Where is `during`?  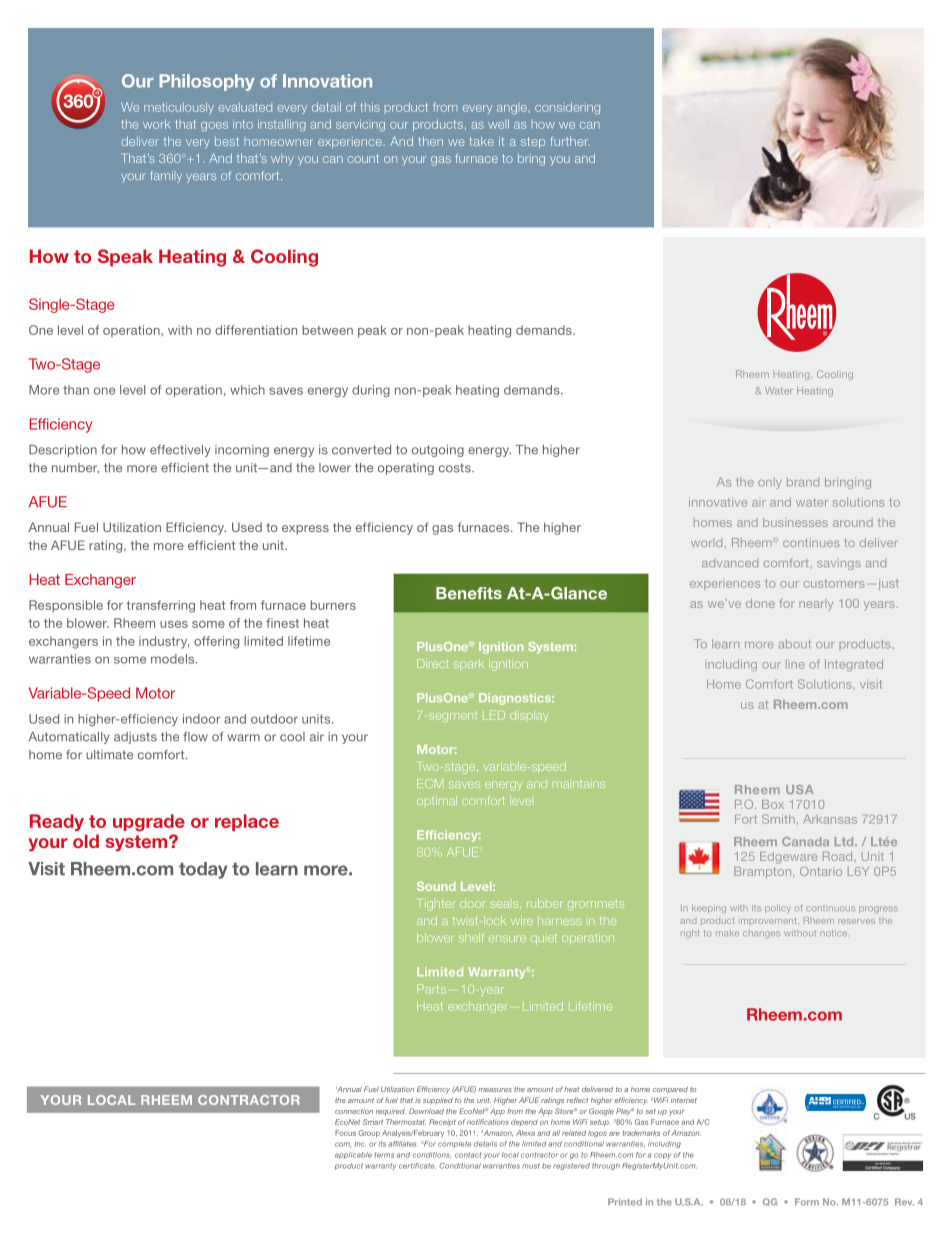
during is located at coordinates (371, 391).
